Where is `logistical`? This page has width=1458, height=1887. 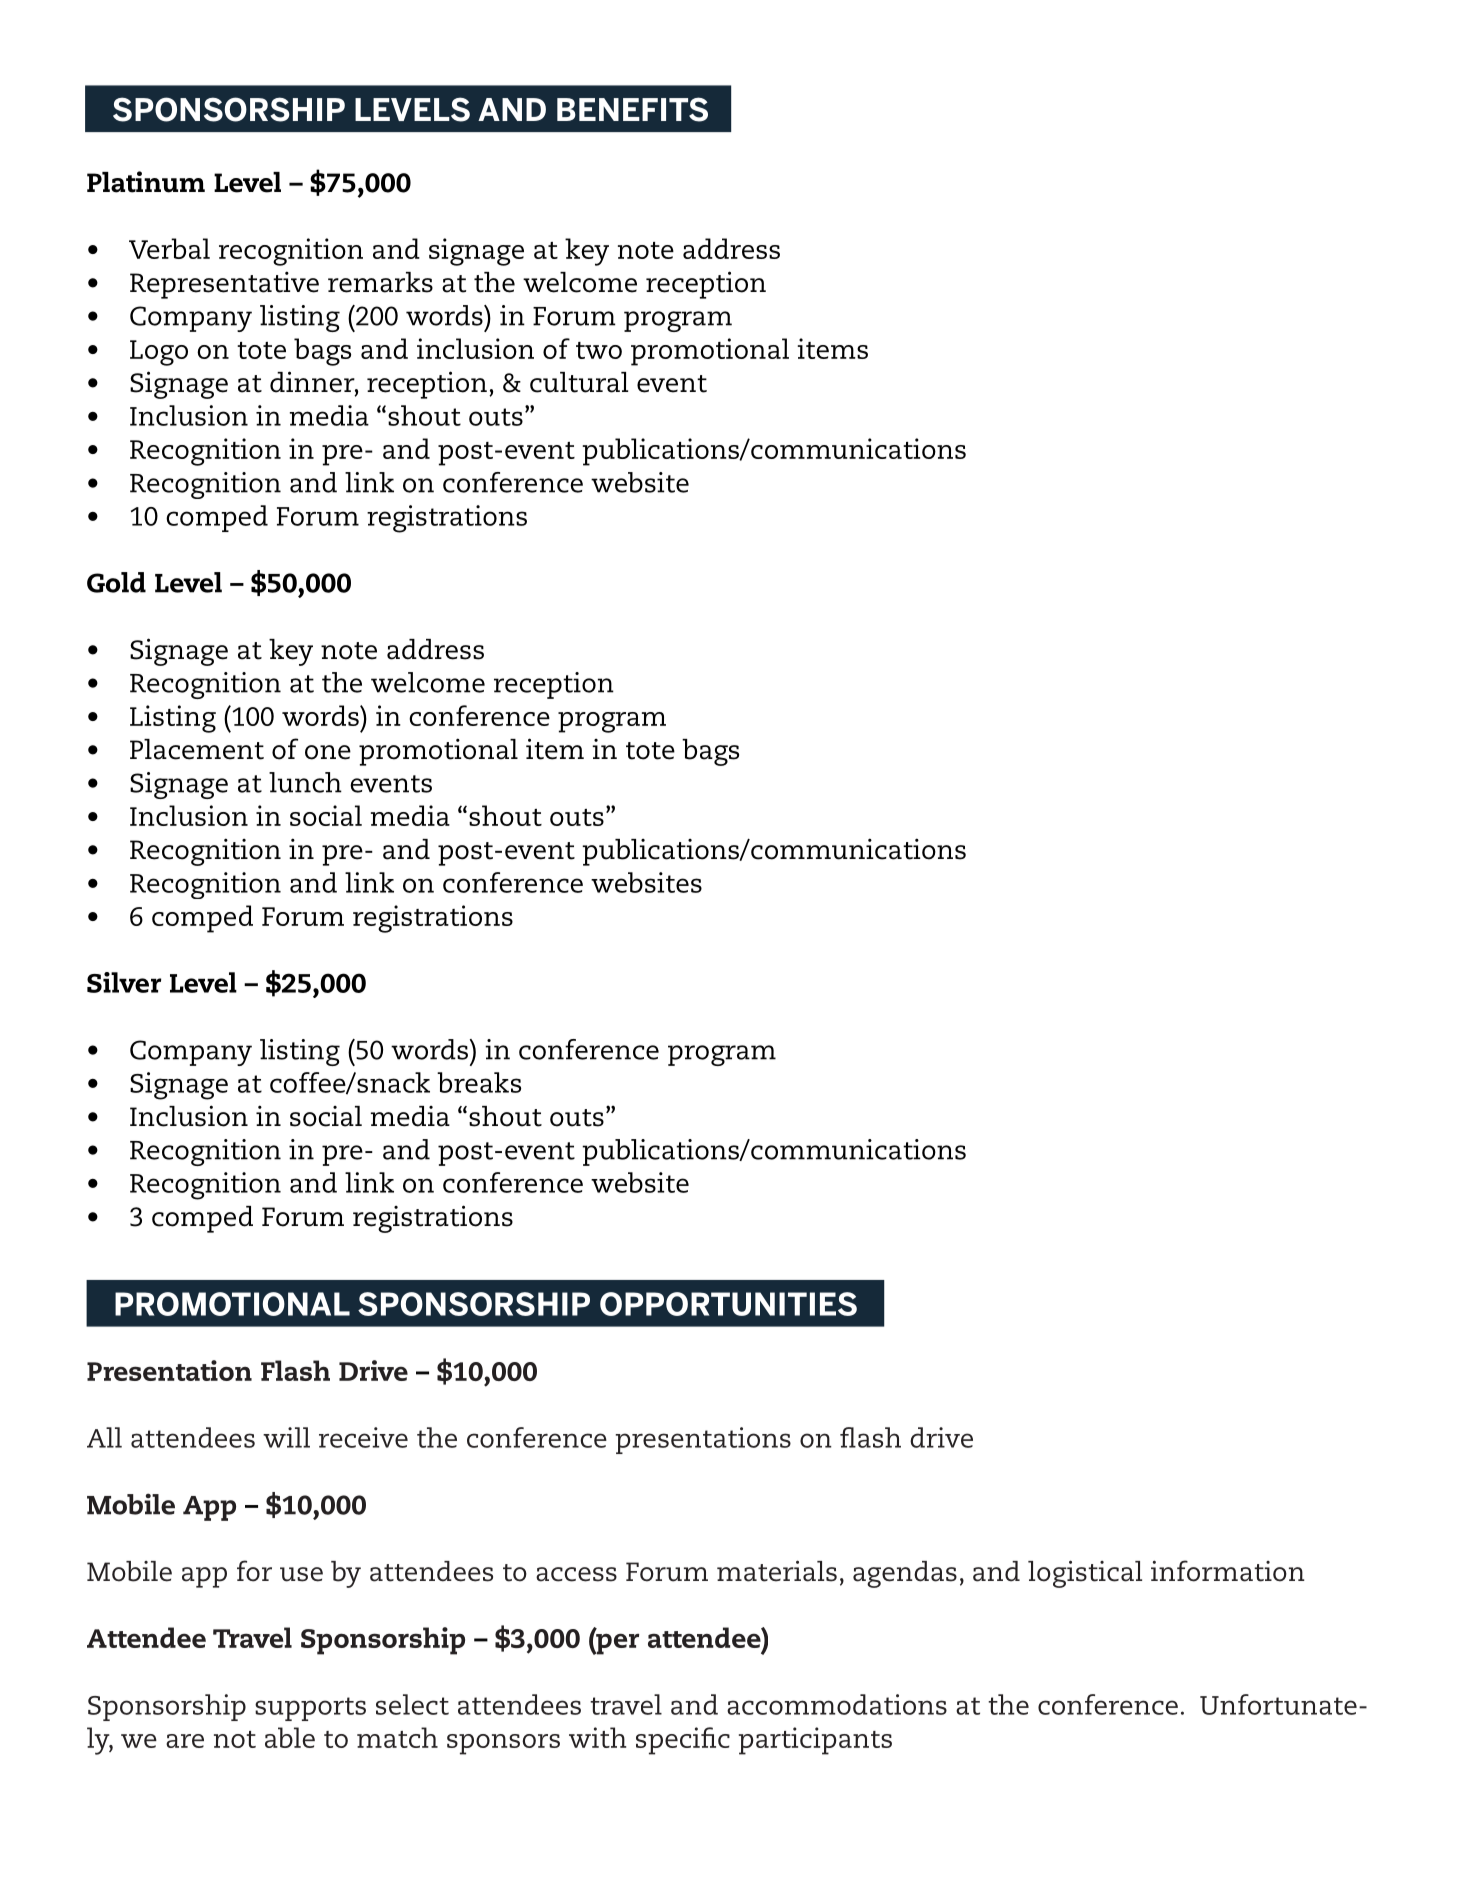 logistical is located at coordinates (1085, 1574).
